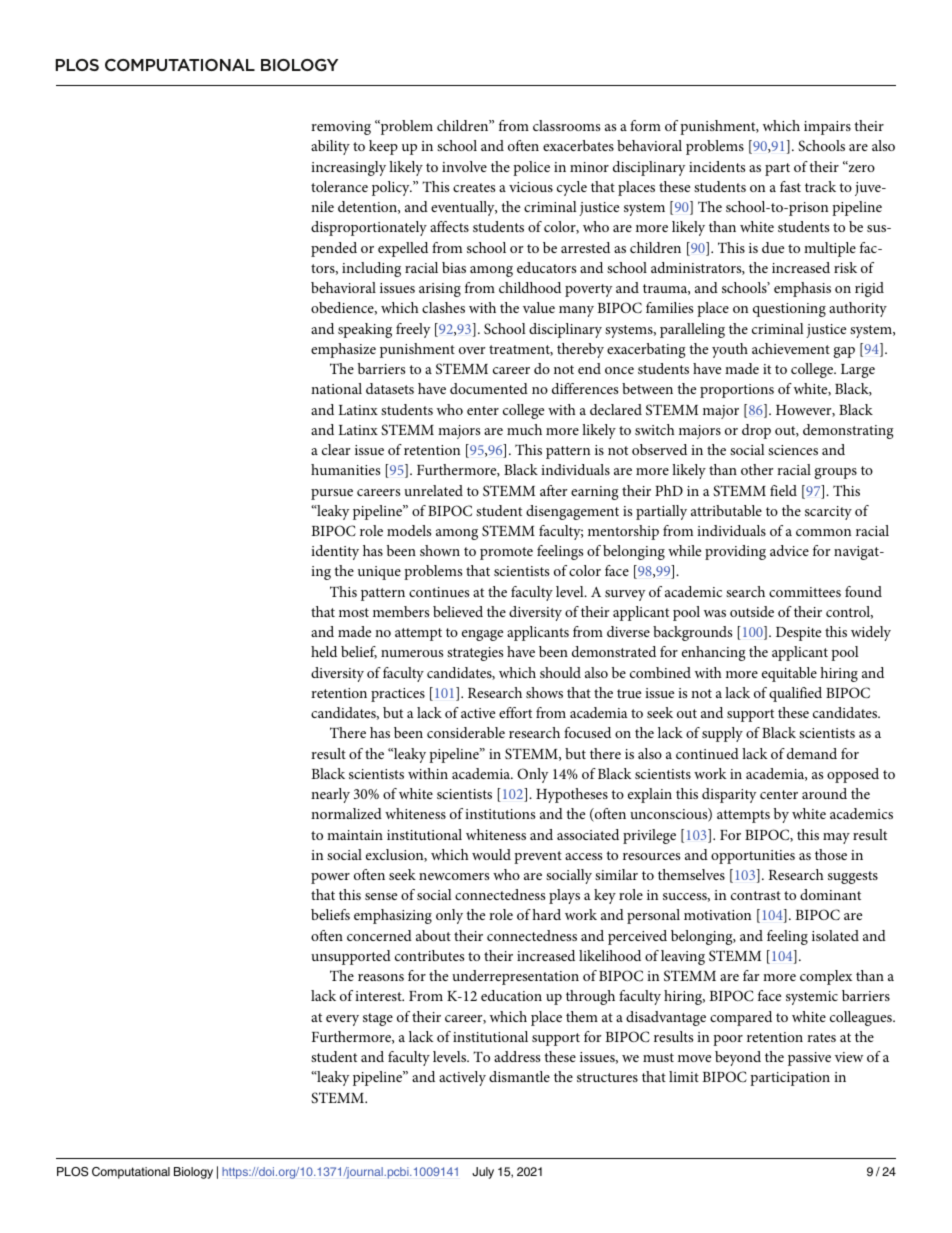 This document has height=1233, width=952. Describe the element at coordinates (790, 186) in the document. I see `fast` at that location.
